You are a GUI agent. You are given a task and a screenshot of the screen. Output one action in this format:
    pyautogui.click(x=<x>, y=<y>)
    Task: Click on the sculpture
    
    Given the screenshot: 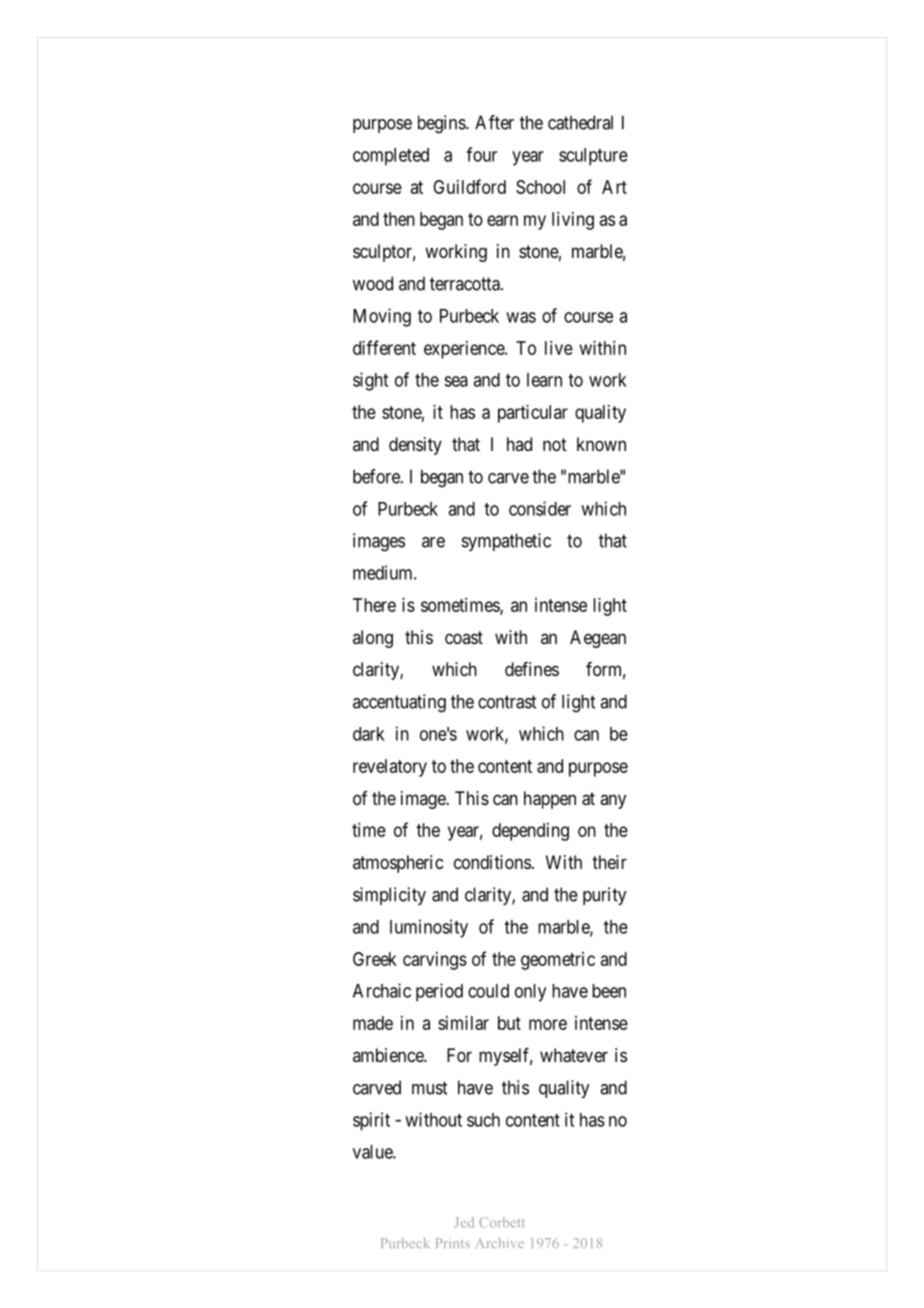 What is the action you would take?
    pyautogui.click(x=593, y=157)
